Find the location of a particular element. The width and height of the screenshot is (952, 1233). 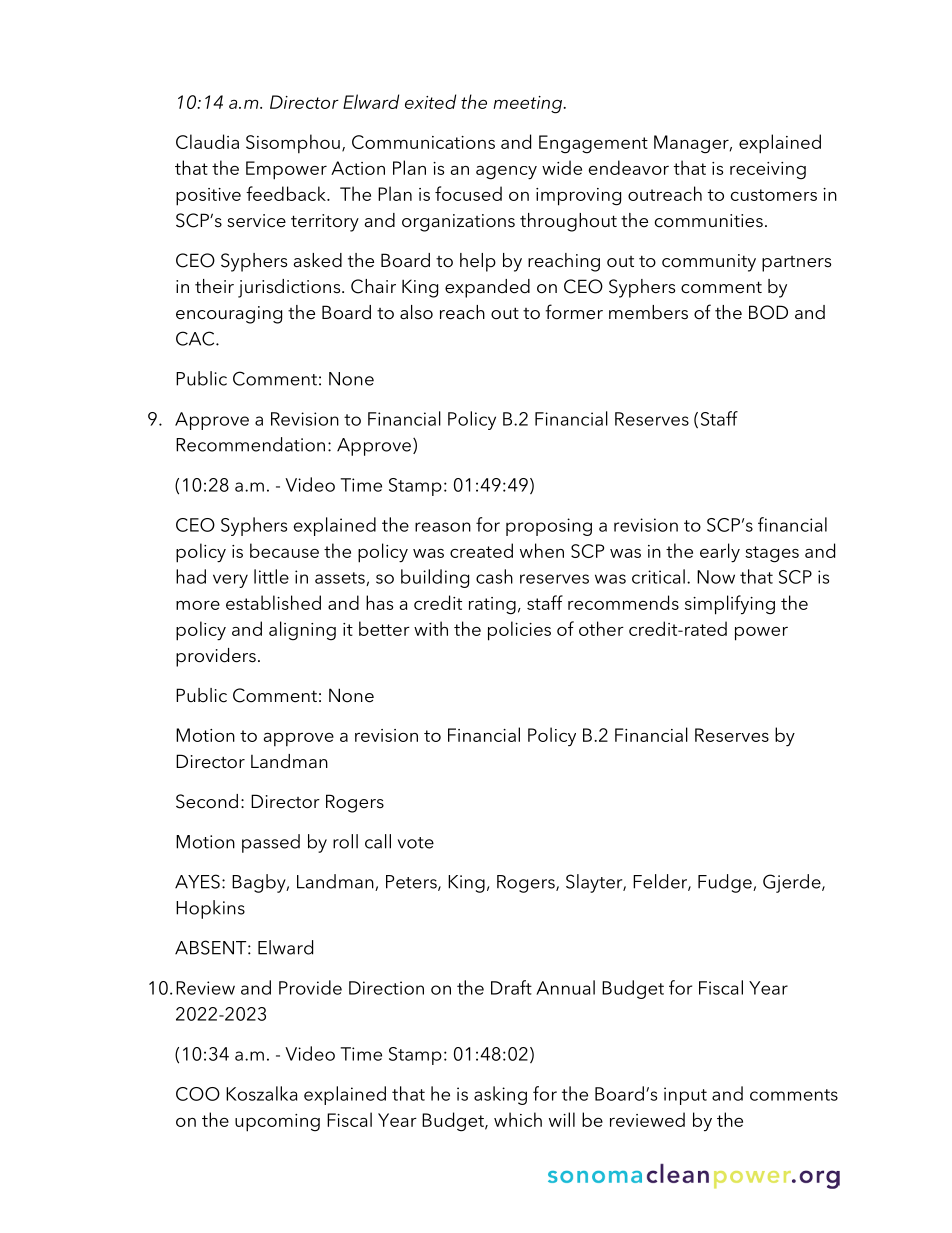

rating is located at coordinates (492, 606).
